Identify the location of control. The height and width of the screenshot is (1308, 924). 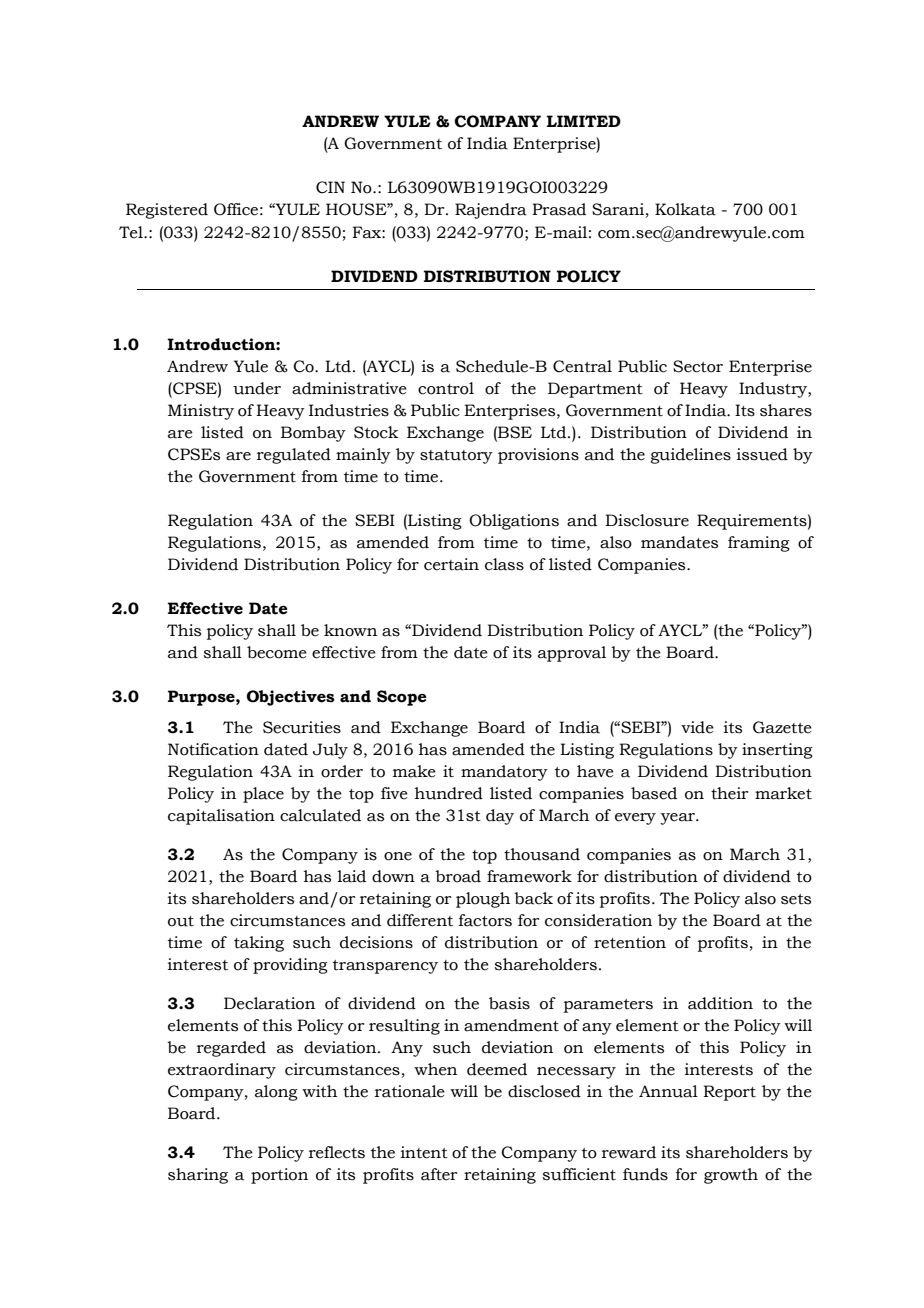
(446, 388).
